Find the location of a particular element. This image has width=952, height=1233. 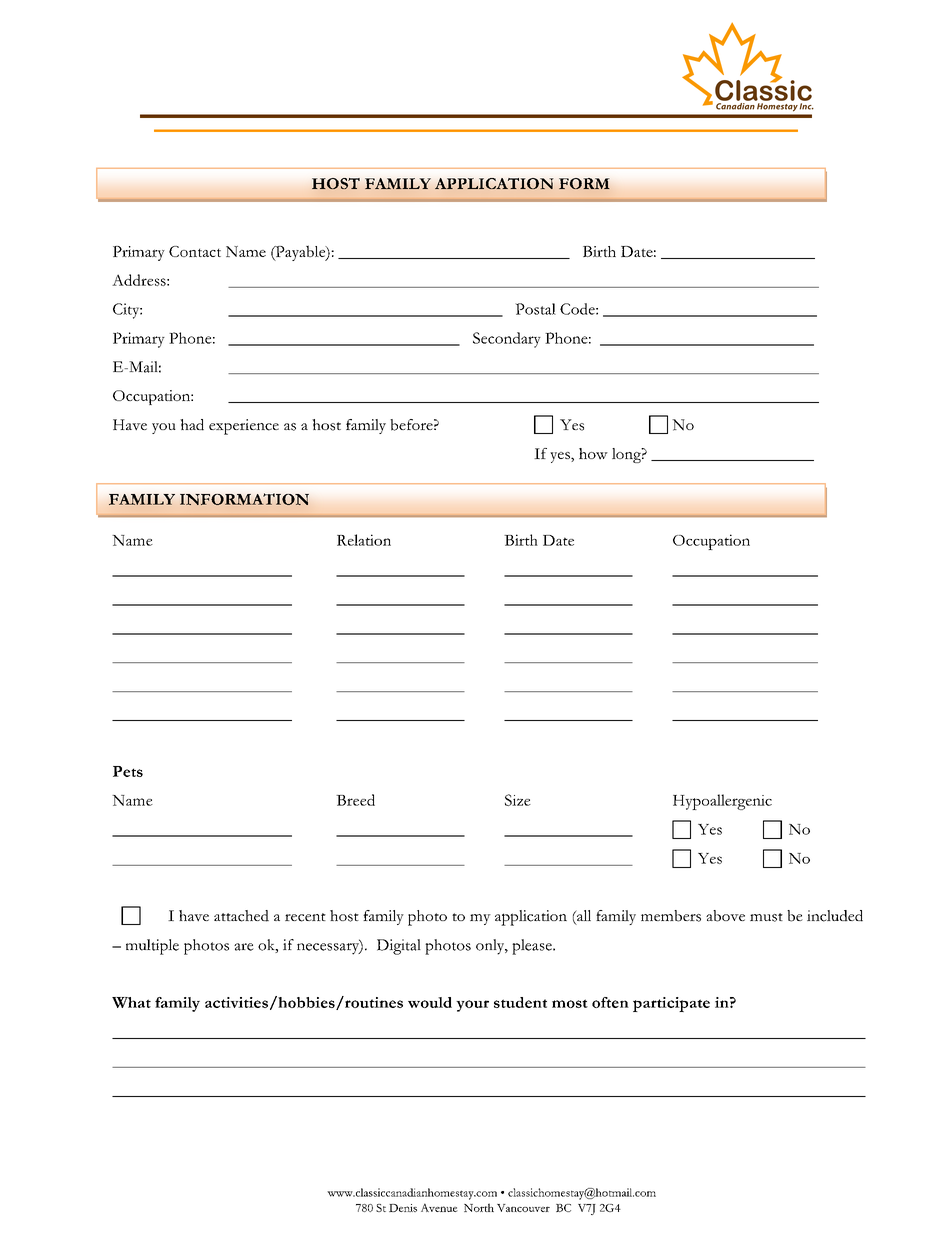

North is located at coordinates (479, 1207).
